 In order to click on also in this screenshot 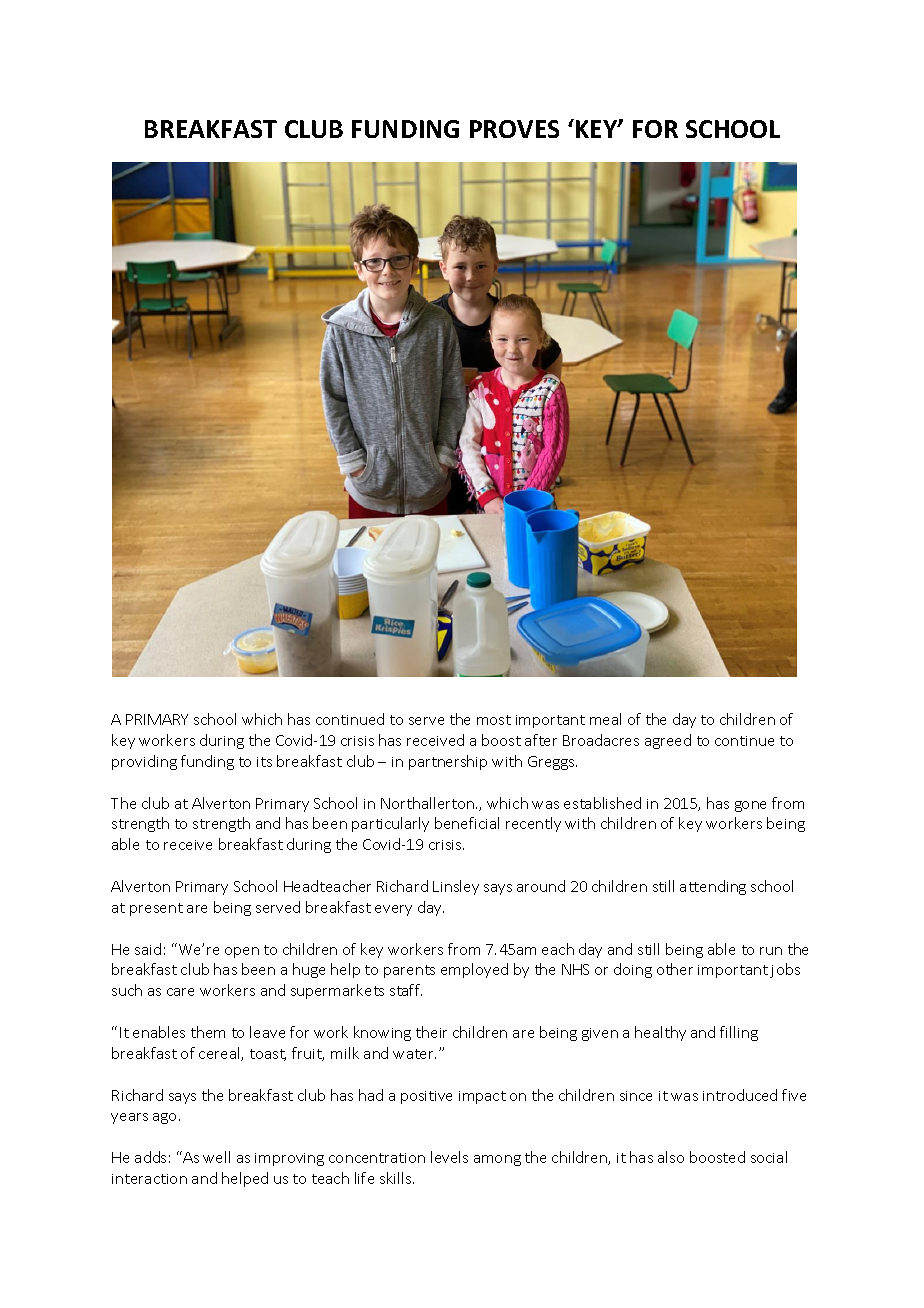, I will do `click(671, 1157)`.
